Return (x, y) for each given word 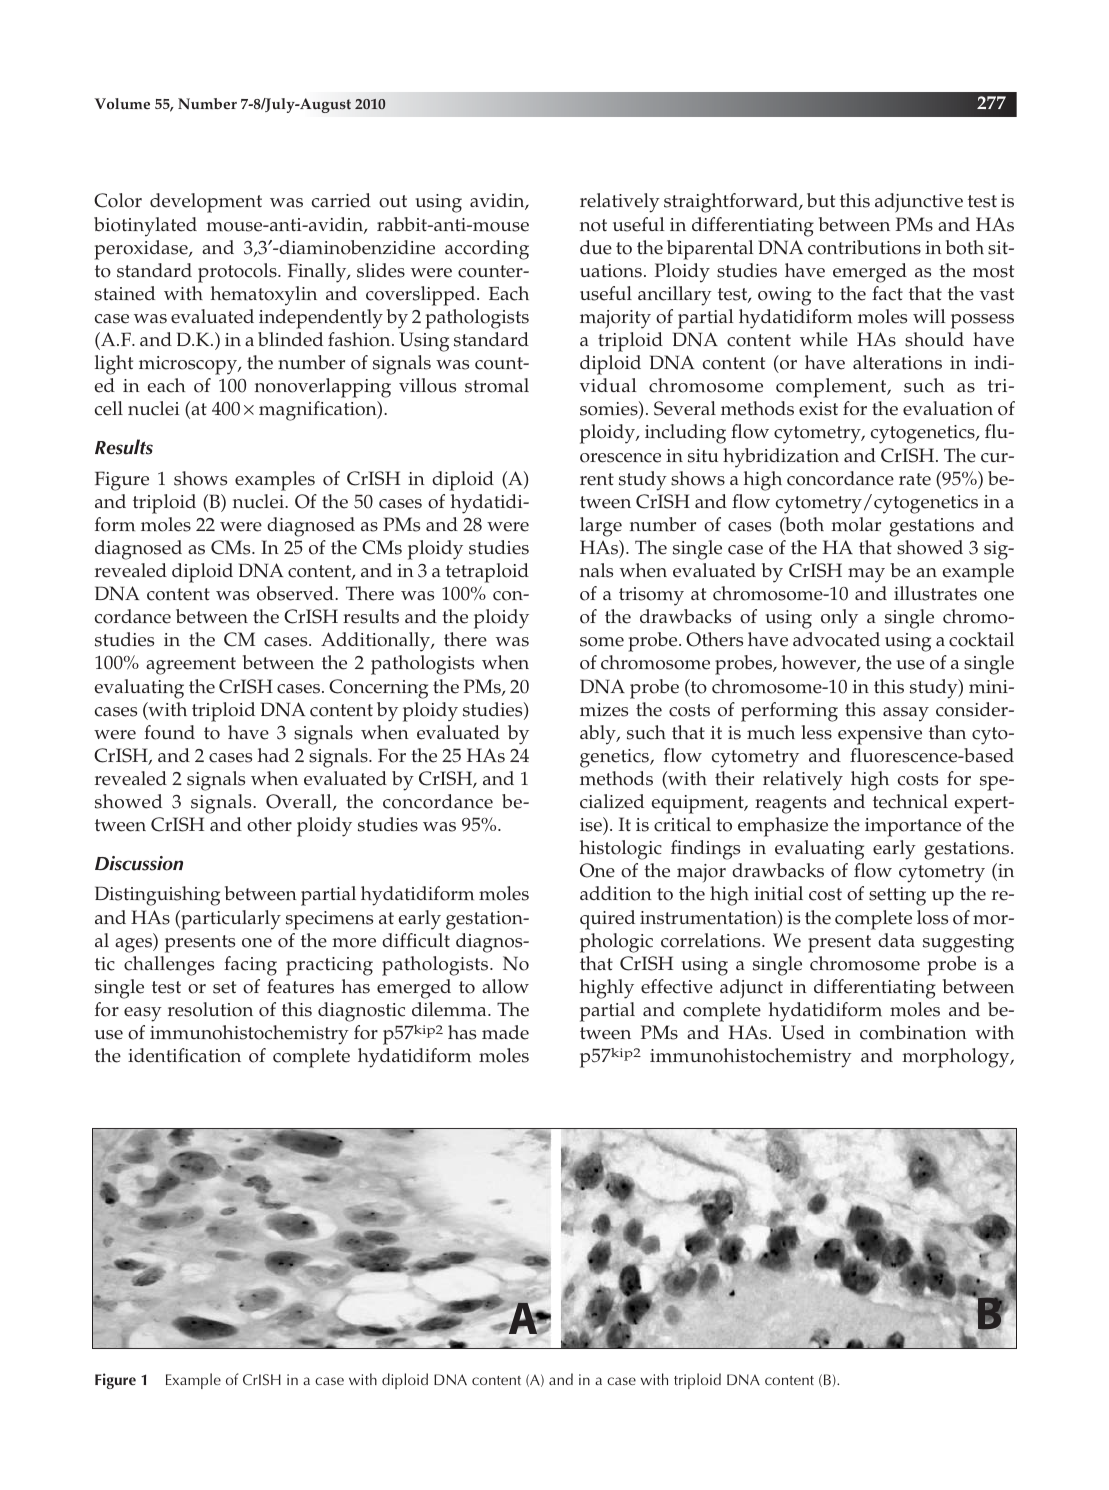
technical (910, 801)
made (505, 1032)
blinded (290, 339)
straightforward (732, 203)
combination (913, 1032)
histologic (621, 850)
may (866, 575)
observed (296, 593)
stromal (497, 385)
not (593, 225)
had (273, 755)
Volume (122, 103)
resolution (210, 1009)
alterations (897, 362)
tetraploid (487, 573)
